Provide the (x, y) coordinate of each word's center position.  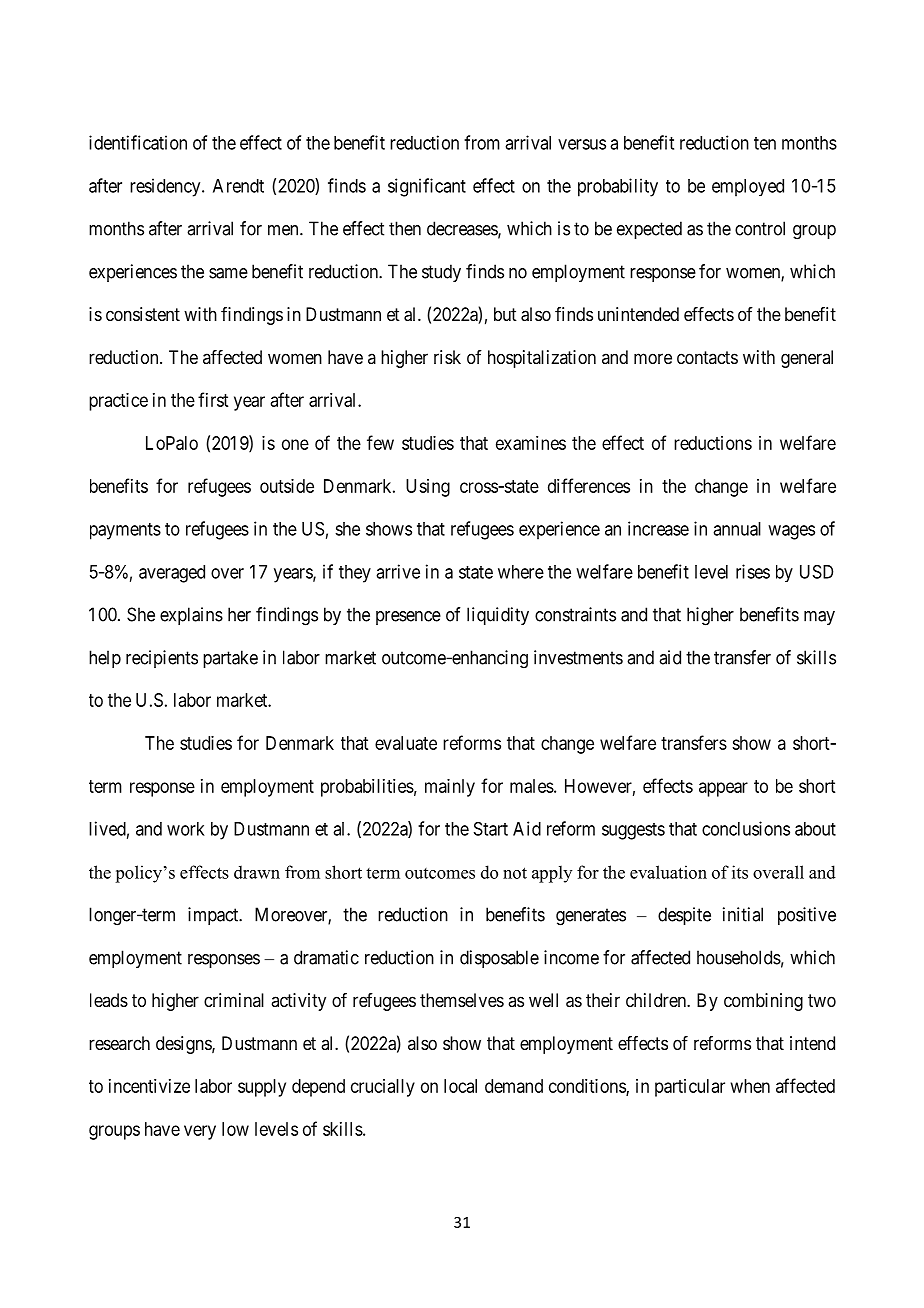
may (819, 618)
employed (748, 188)
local (460, 1086)
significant (427, 187)
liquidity (498, 616)
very (200, 1132)
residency (166, 187)
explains (191, 616)
